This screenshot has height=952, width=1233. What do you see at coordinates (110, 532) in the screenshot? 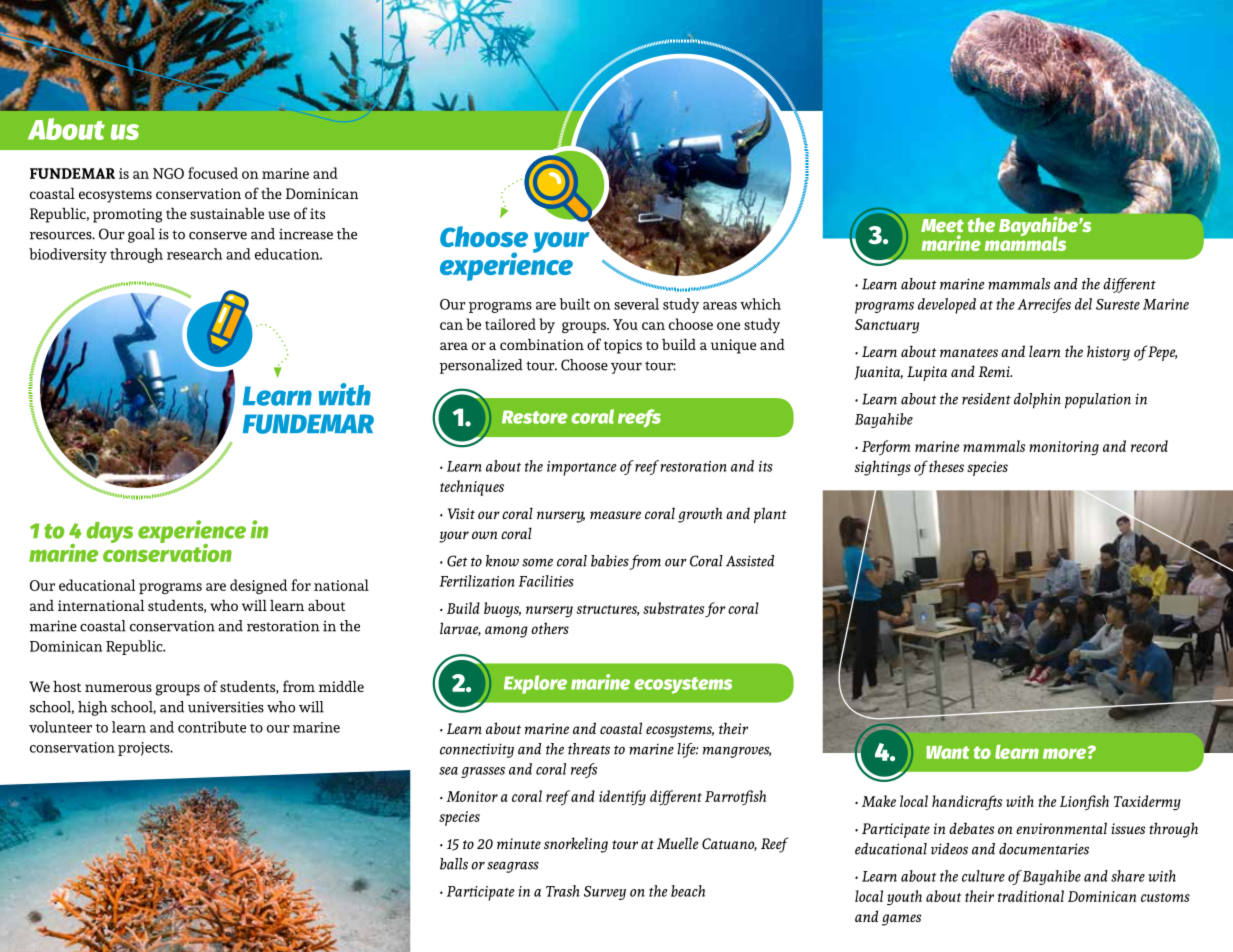
I see `days` at bounding box center [110, 532].
